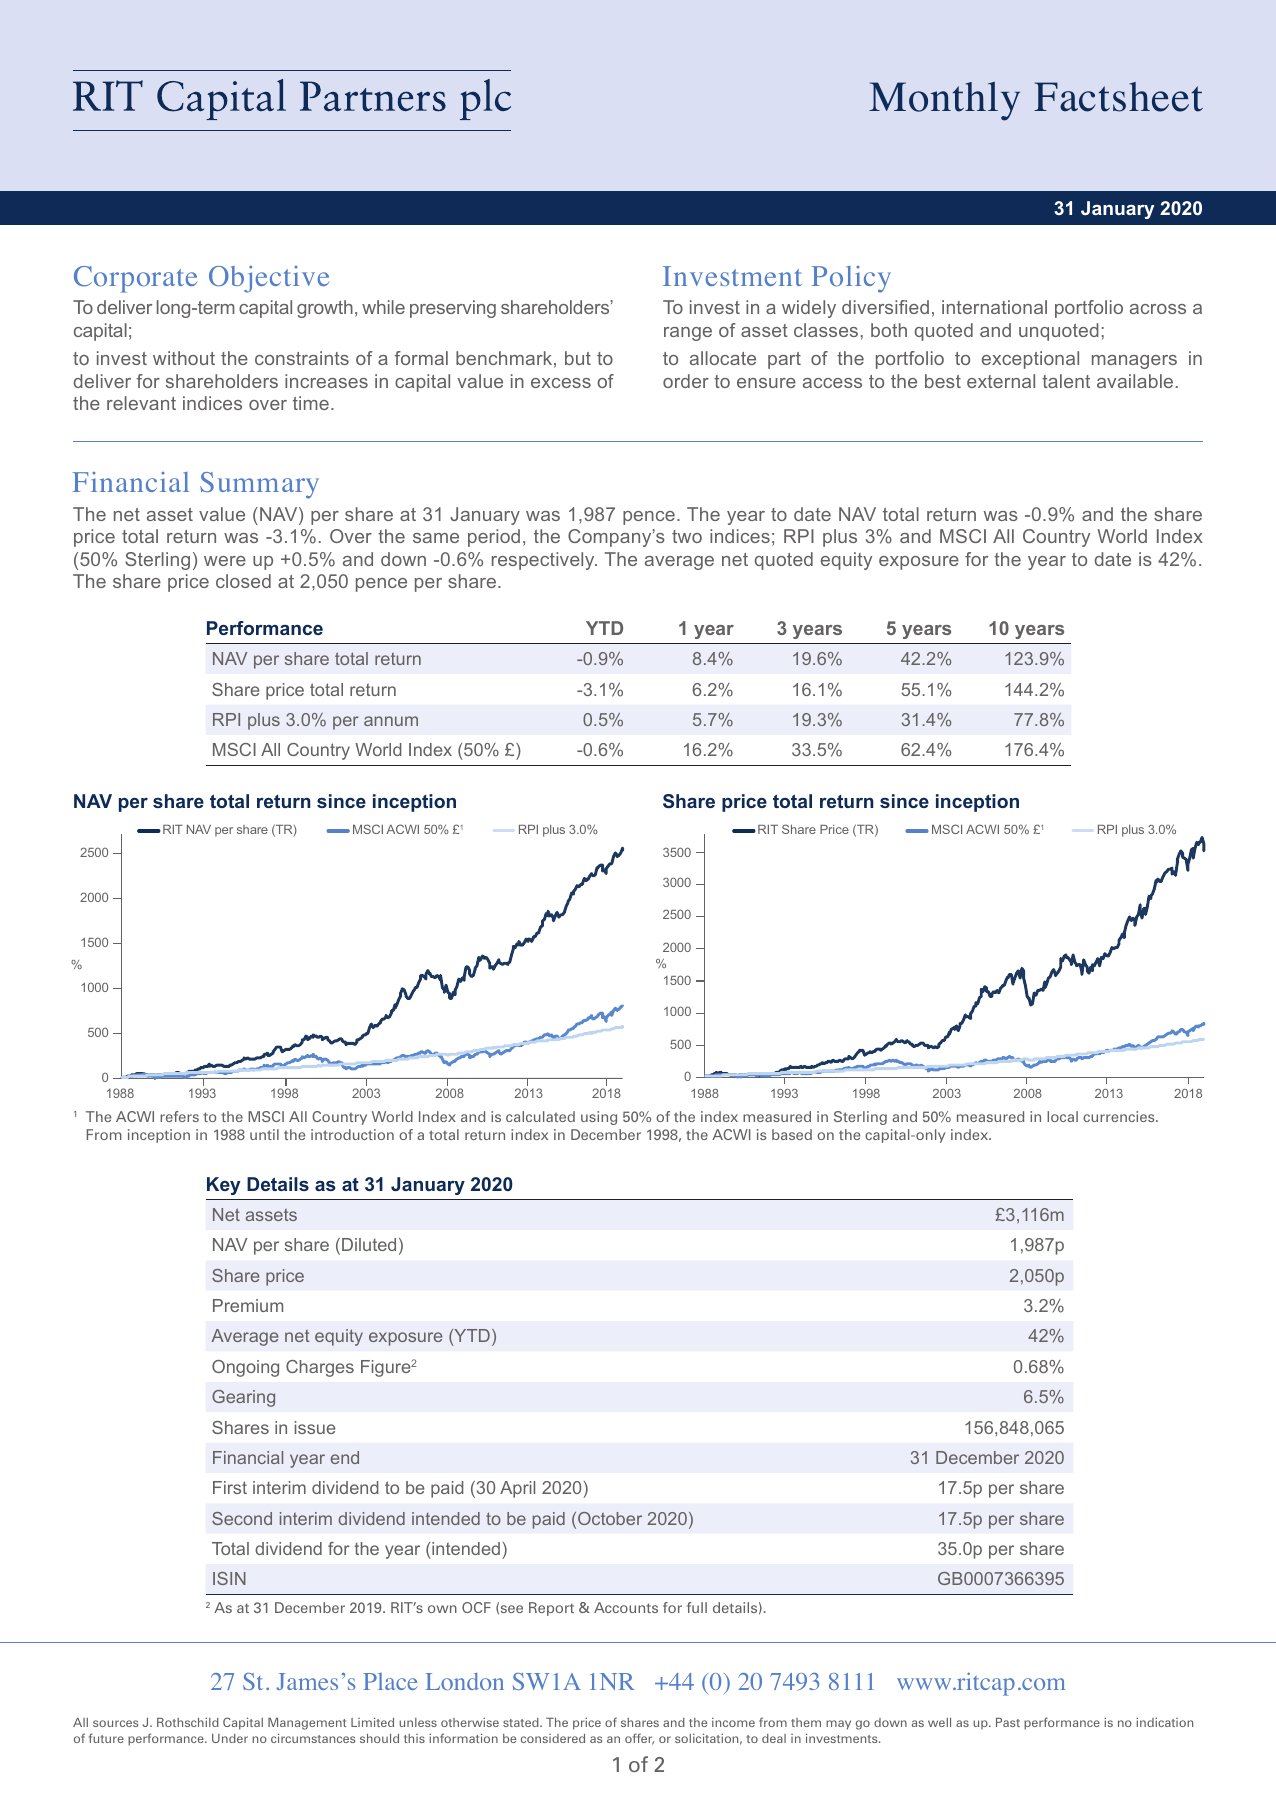  I want to click on talent, so click(1066, 381).
